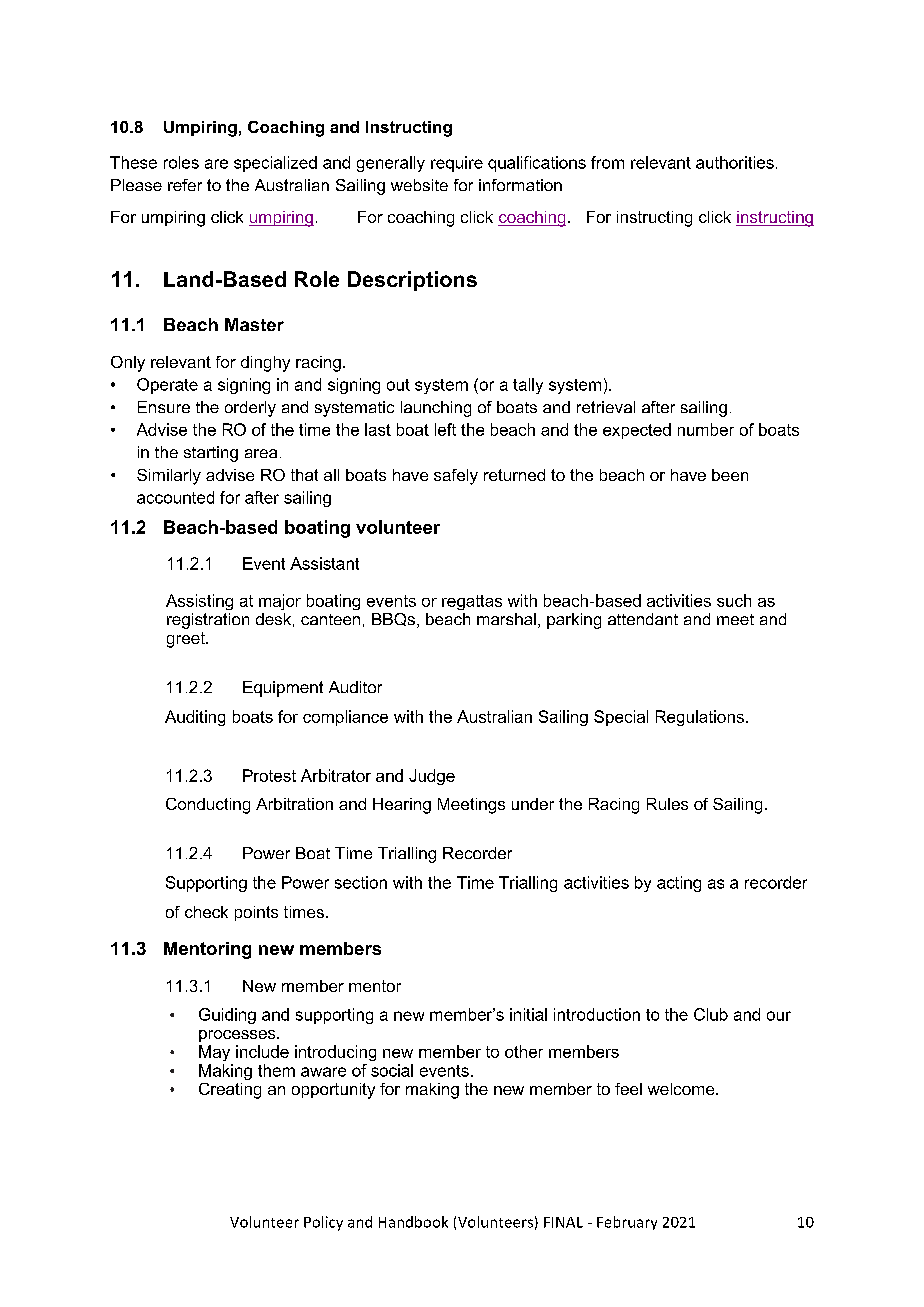 The height and width of the page is (1307, 924). What do you see at coordinates (506, 619) in the page?
I see `marshal` at bounding box center [506, 619].
